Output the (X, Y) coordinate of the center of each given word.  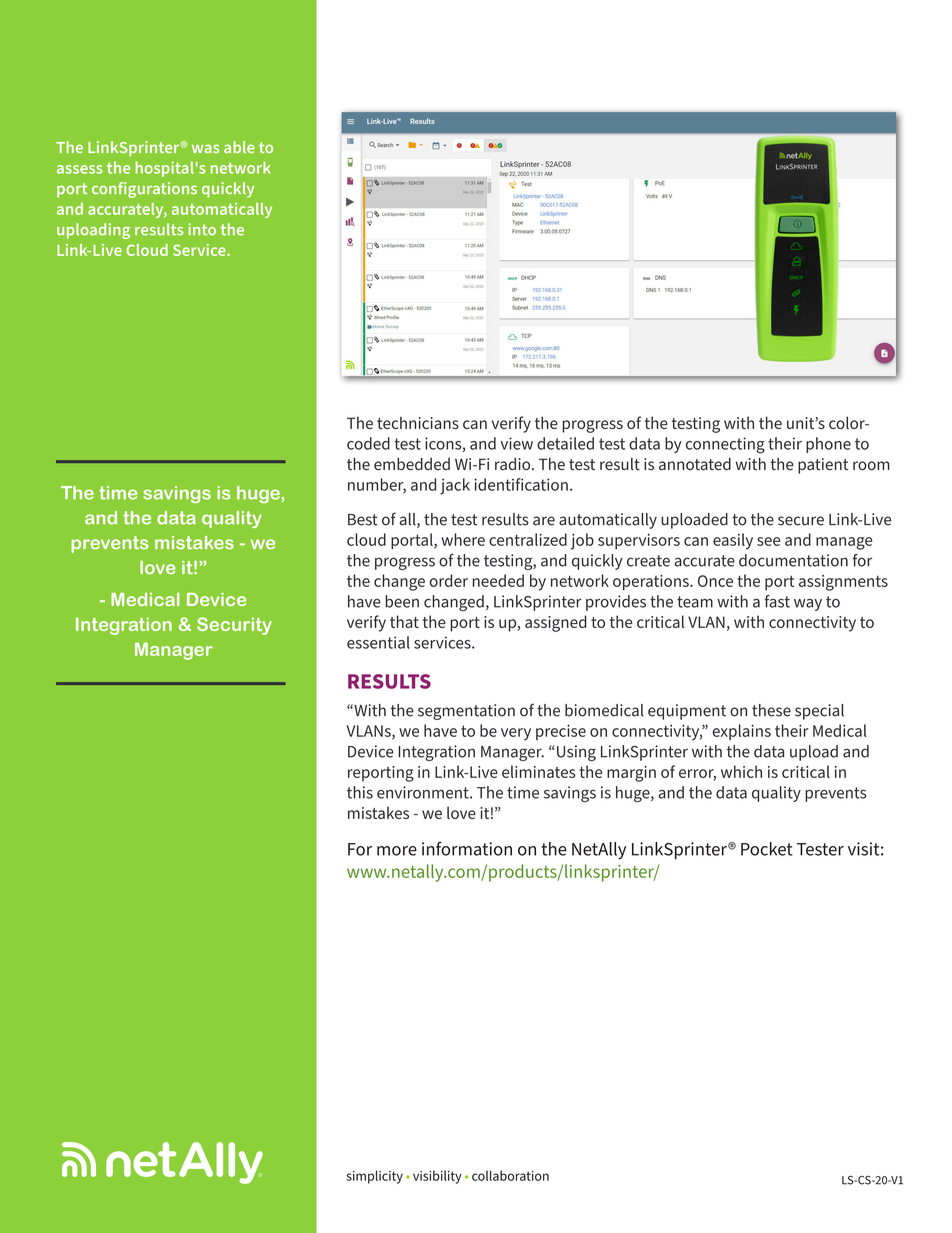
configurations (144, 190)
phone (828, 445)
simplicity (374, 1177)
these (771, 710)
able (239, 147)
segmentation (466, 712)
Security (234, 626)
